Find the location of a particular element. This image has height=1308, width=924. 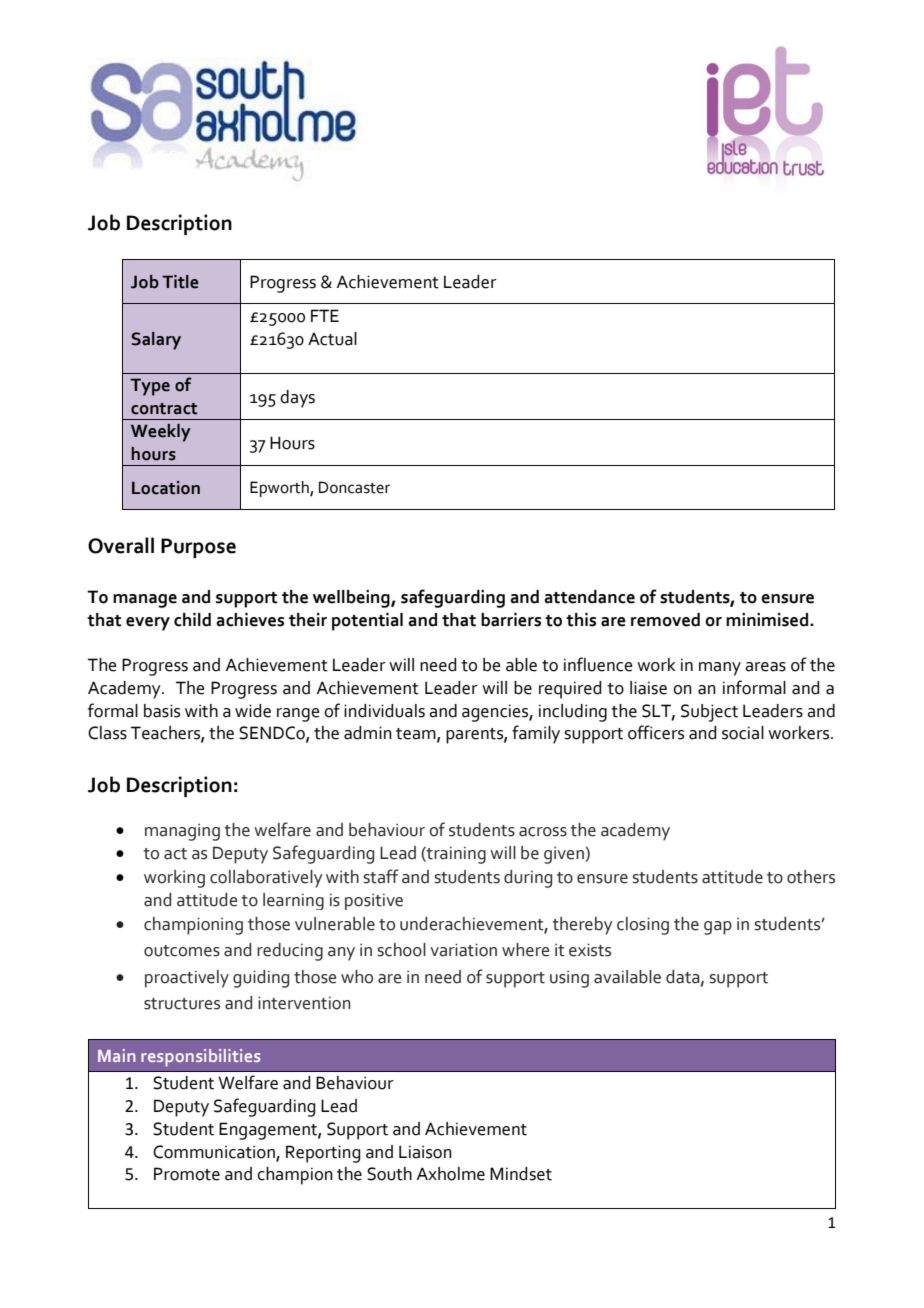

child is located at coordinates (192, 620).
